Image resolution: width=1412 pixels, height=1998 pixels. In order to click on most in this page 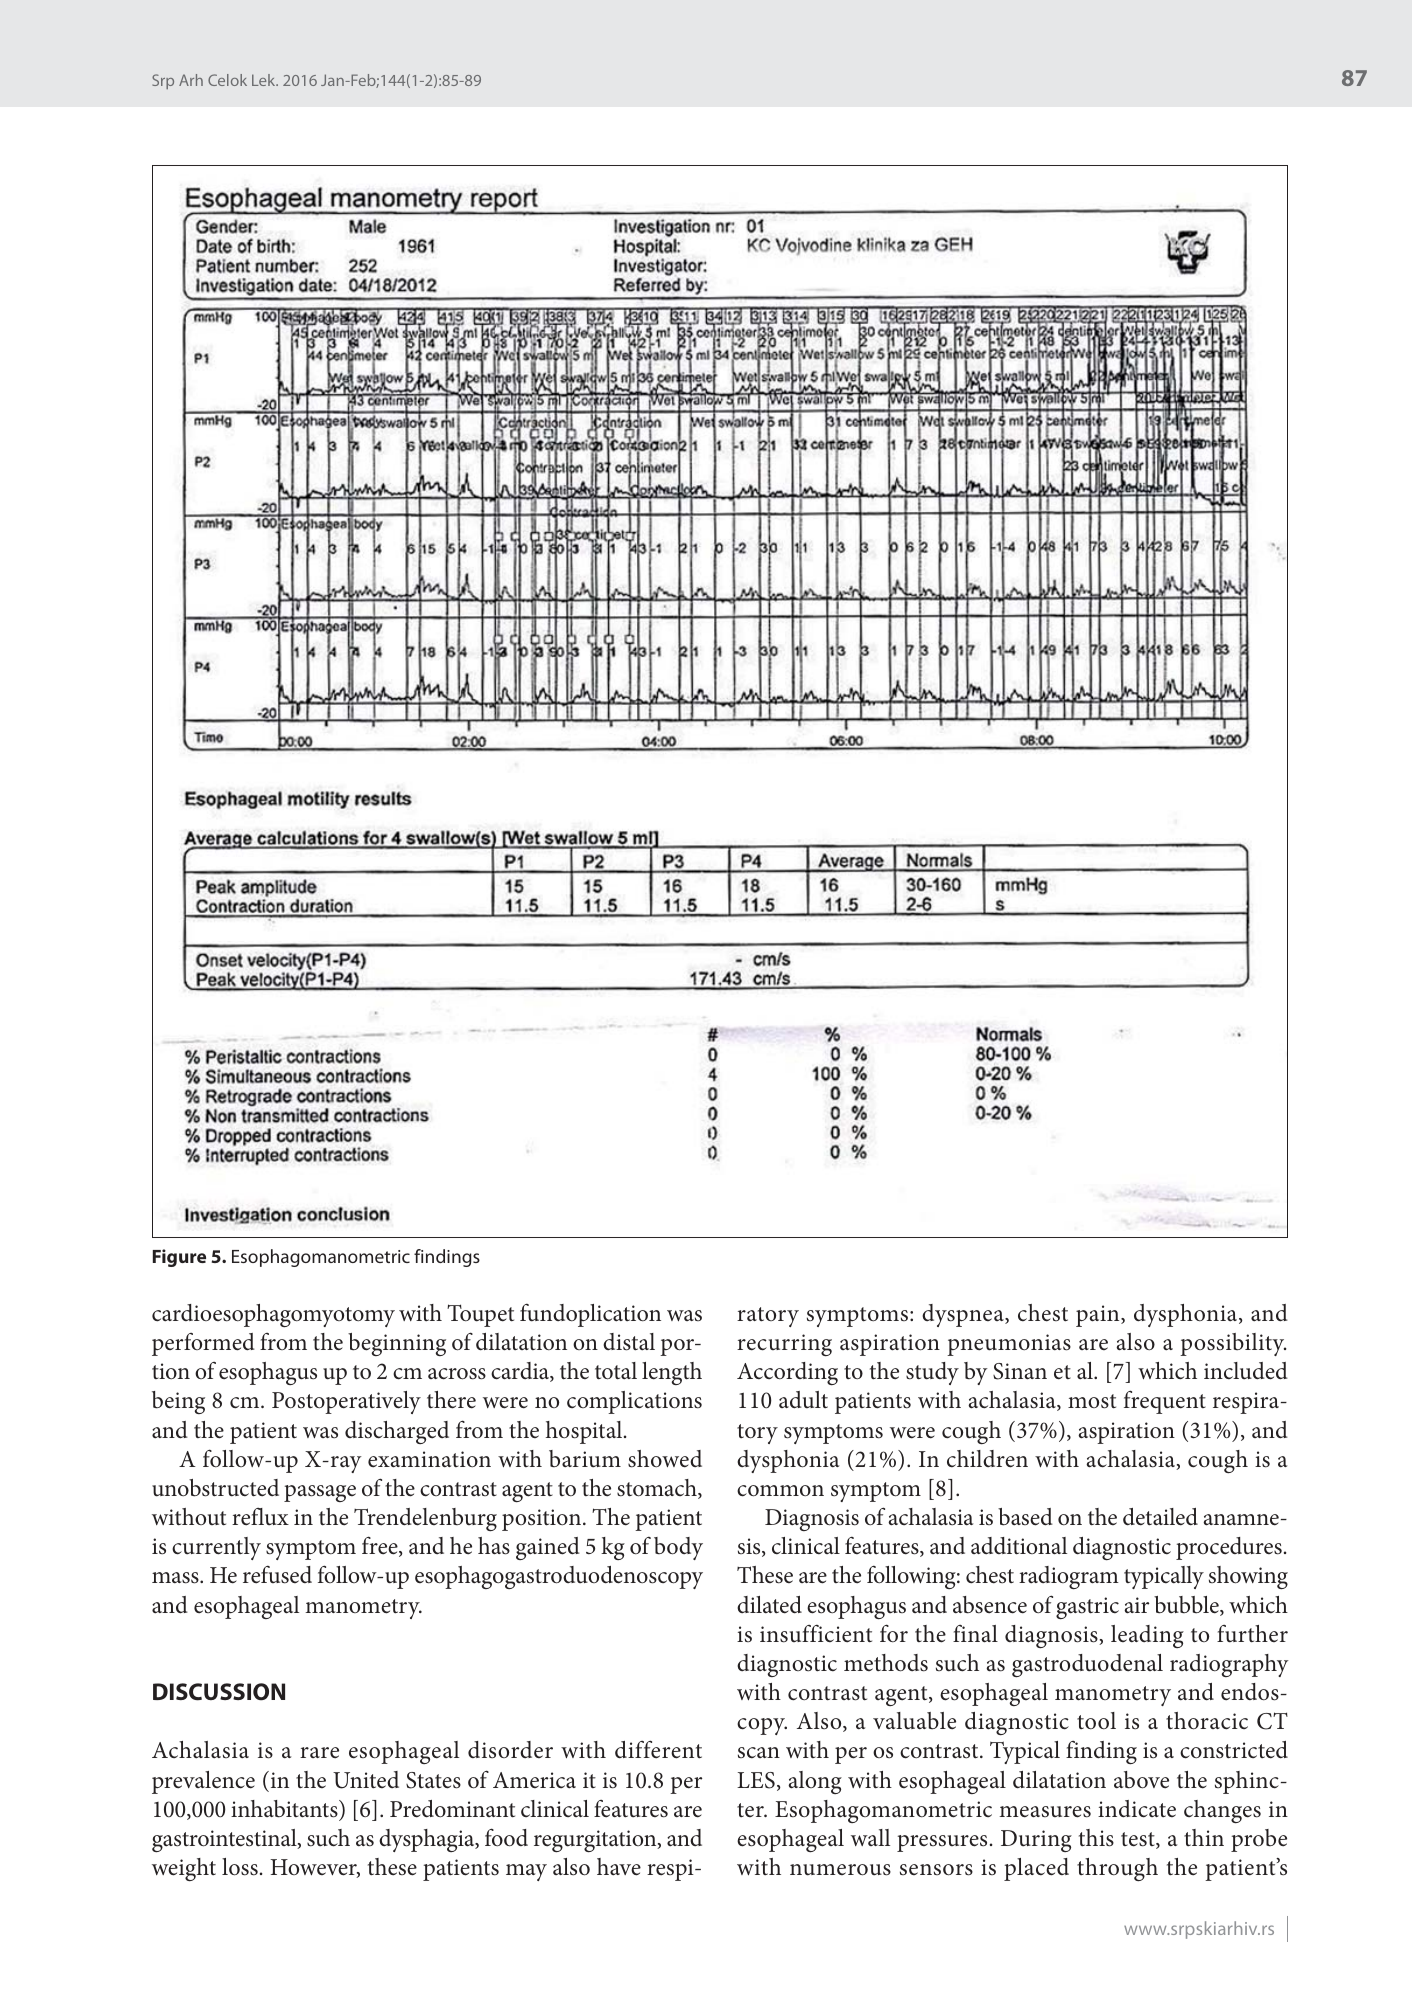, I will do `click(1092, 1401)`.
